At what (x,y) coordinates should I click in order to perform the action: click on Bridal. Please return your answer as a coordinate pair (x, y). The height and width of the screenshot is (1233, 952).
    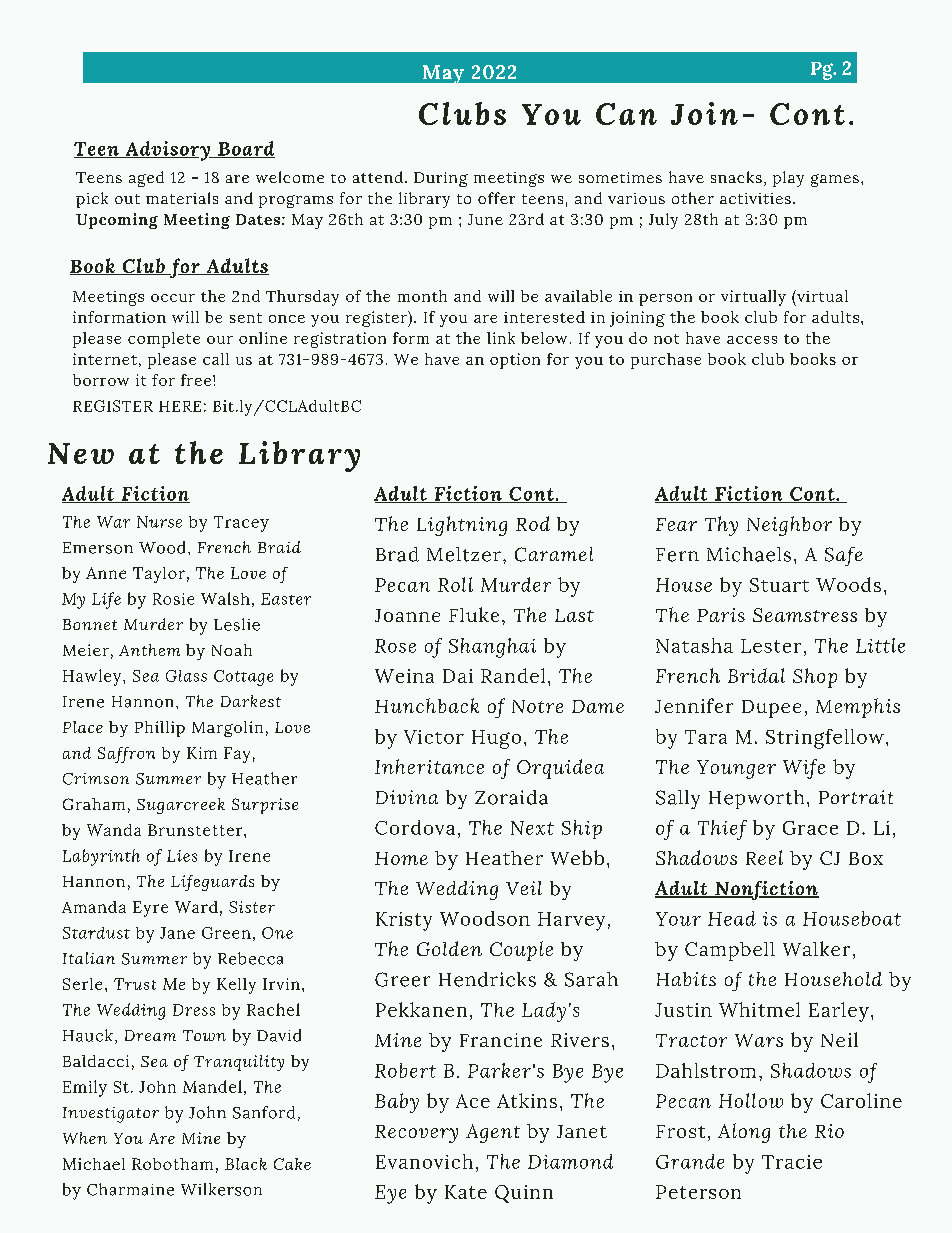
    Looking at the image, I should click on (756, 675).
